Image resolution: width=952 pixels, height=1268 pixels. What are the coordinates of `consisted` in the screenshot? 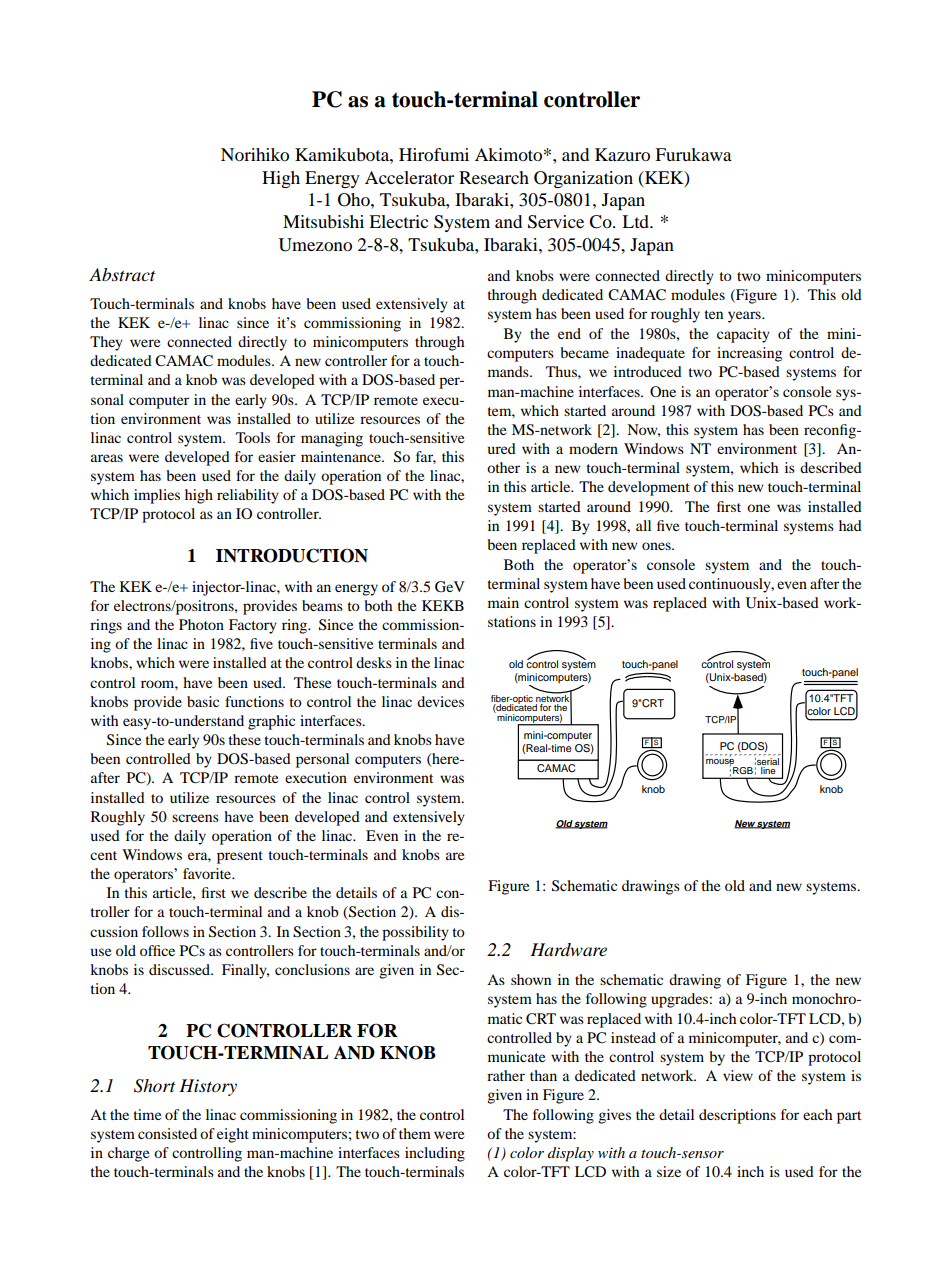 It's located at (167, 1133).
